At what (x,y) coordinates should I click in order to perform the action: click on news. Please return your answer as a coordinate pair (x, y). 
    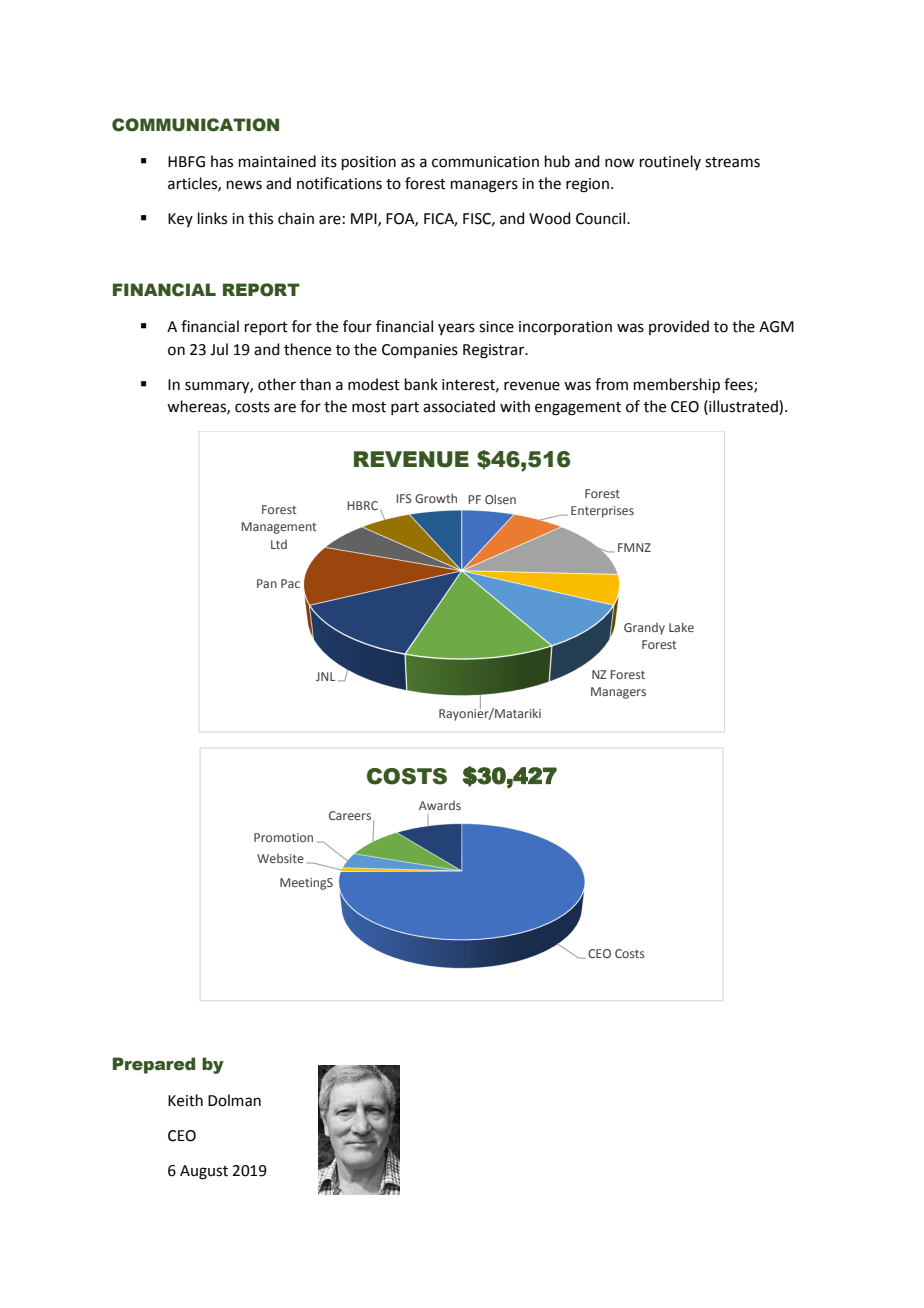
    Looking at the image, I should click on (244, 185).
